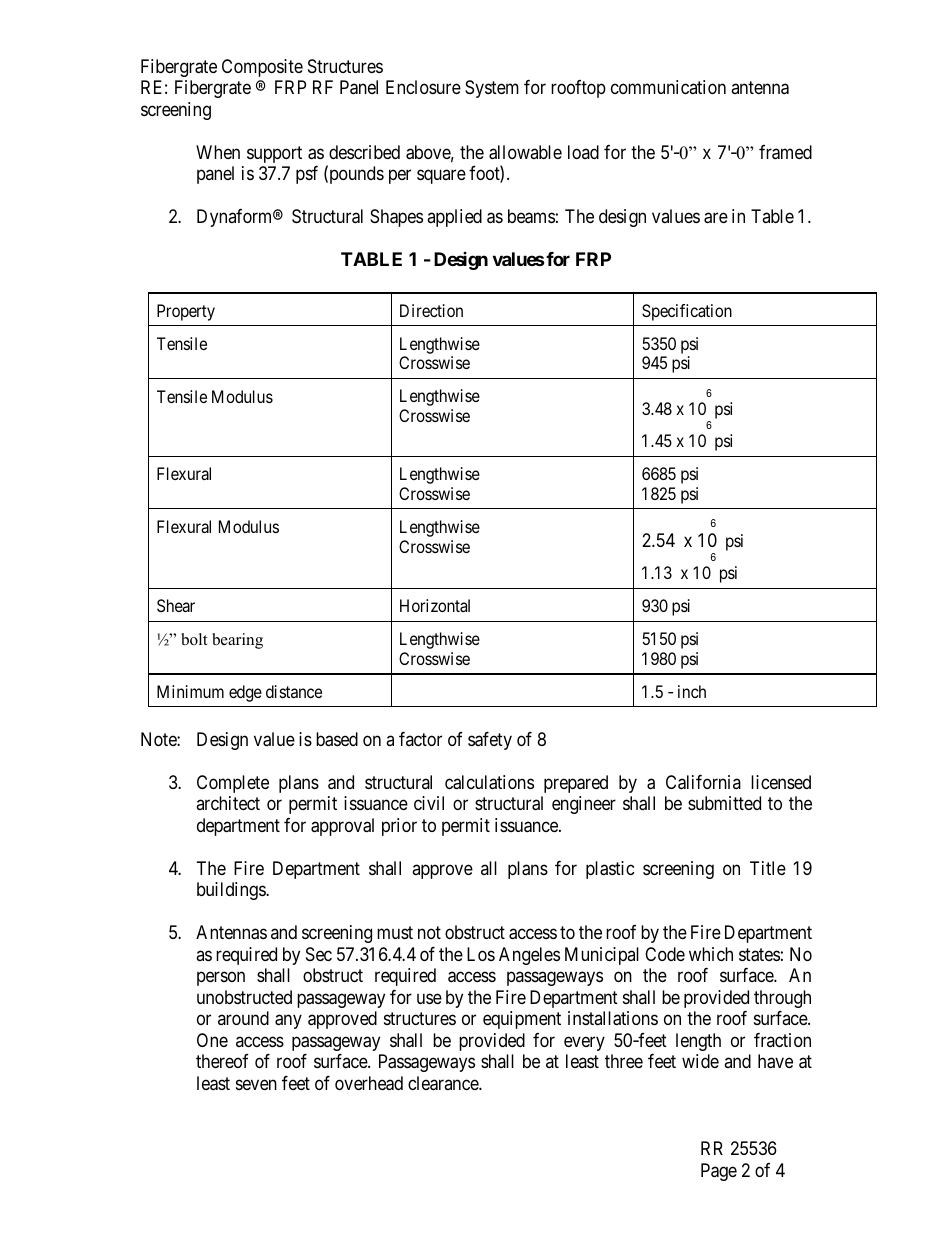 Image resolution: width=952 pixels, height=1233 pixels. Describe the element at coordinates (435, 605) in the page. I see `Horizontal` at that location.
